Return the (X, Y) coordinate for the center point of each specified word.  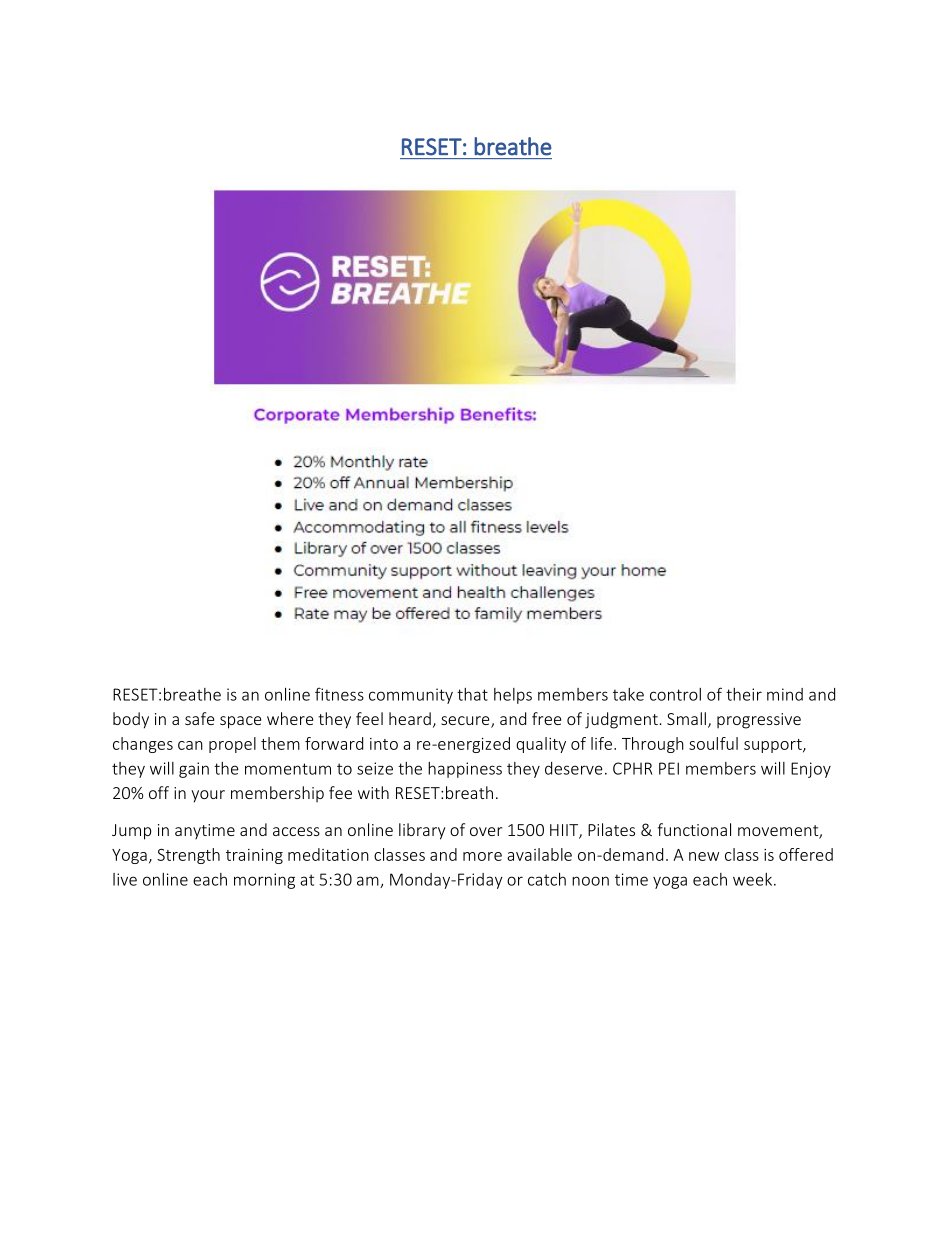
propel (232, 745)
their (744, 694)
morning (264, 881)
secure (466, 722)
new (704, 856)
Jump (131, 832)
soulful (713, 743)
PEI (669, 768)
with (373, 792)
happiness (465, 770)
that (472, 694)
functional (694, 829)
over (486, 831)
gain (194, 770)
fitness (339, 694)
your (208, 796)
